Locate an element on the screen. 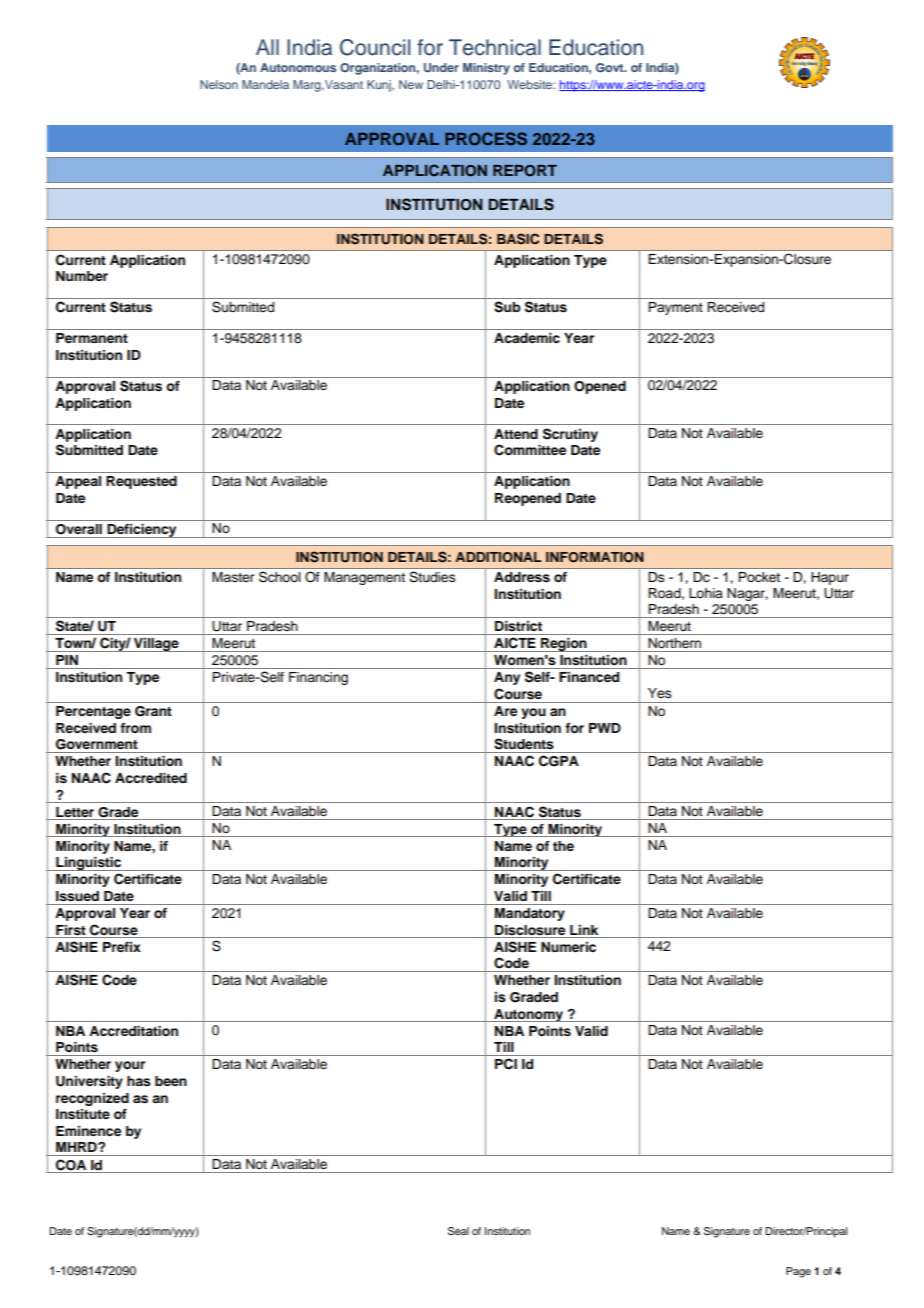 The height and width of the screenshot is (1308, 924). Nelson is located at coordinates (219, 84).
